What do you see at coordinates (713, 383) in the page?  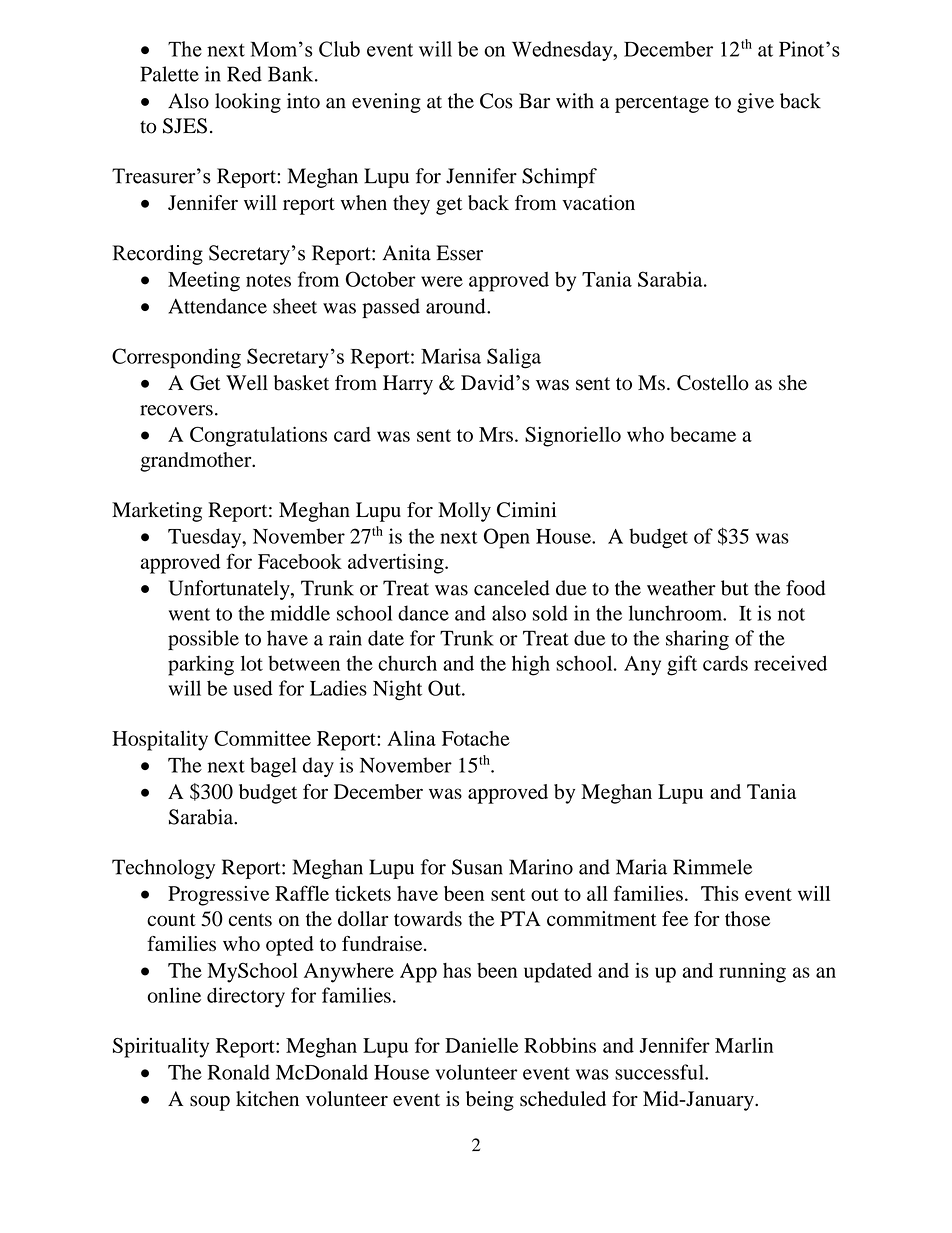 I see `Costello` at bounding box center [713, 383].
